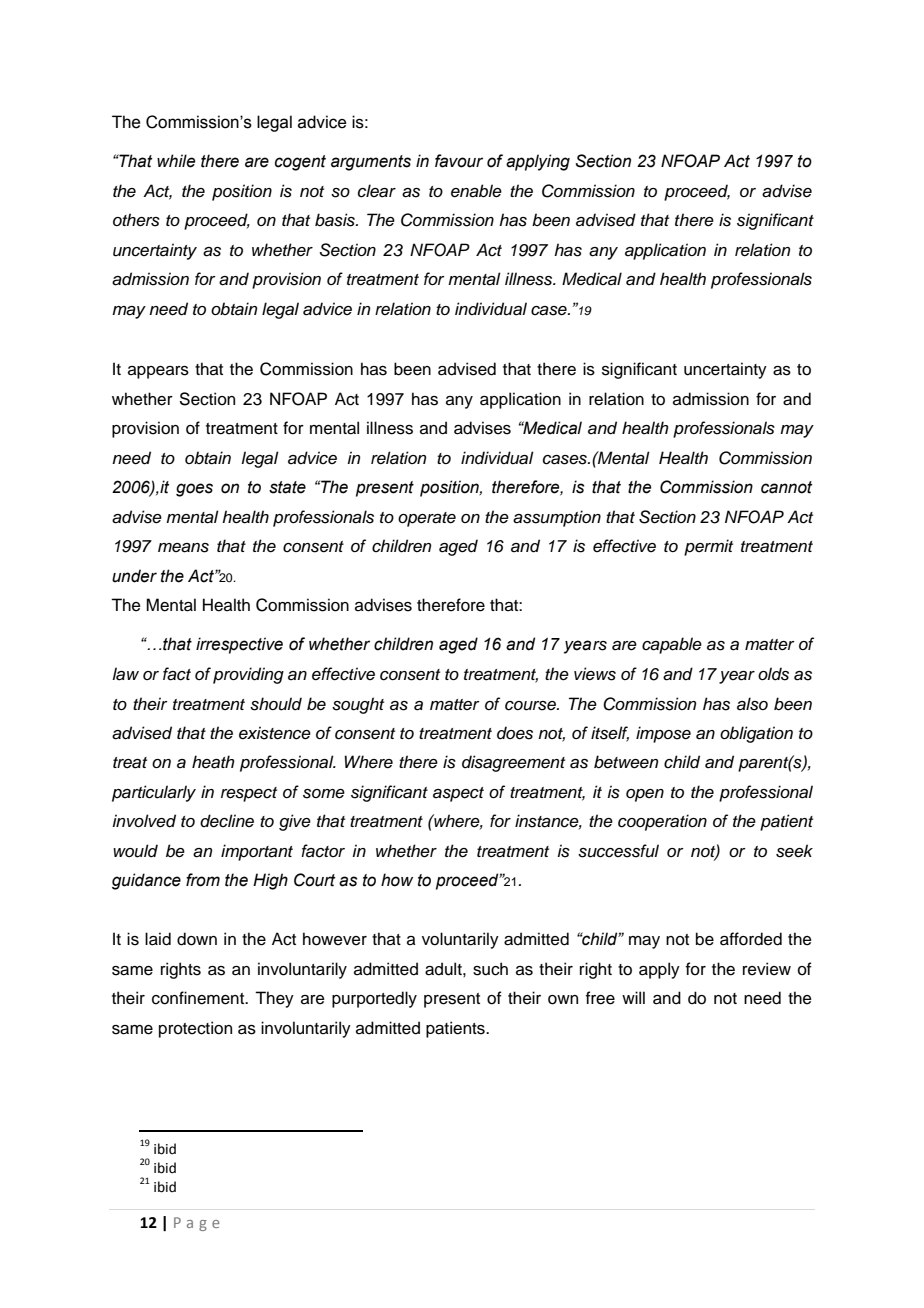  What do you see at coordinates (708, 547) in the screenshot?
I see `permit` at bounding box center [708, 547].
